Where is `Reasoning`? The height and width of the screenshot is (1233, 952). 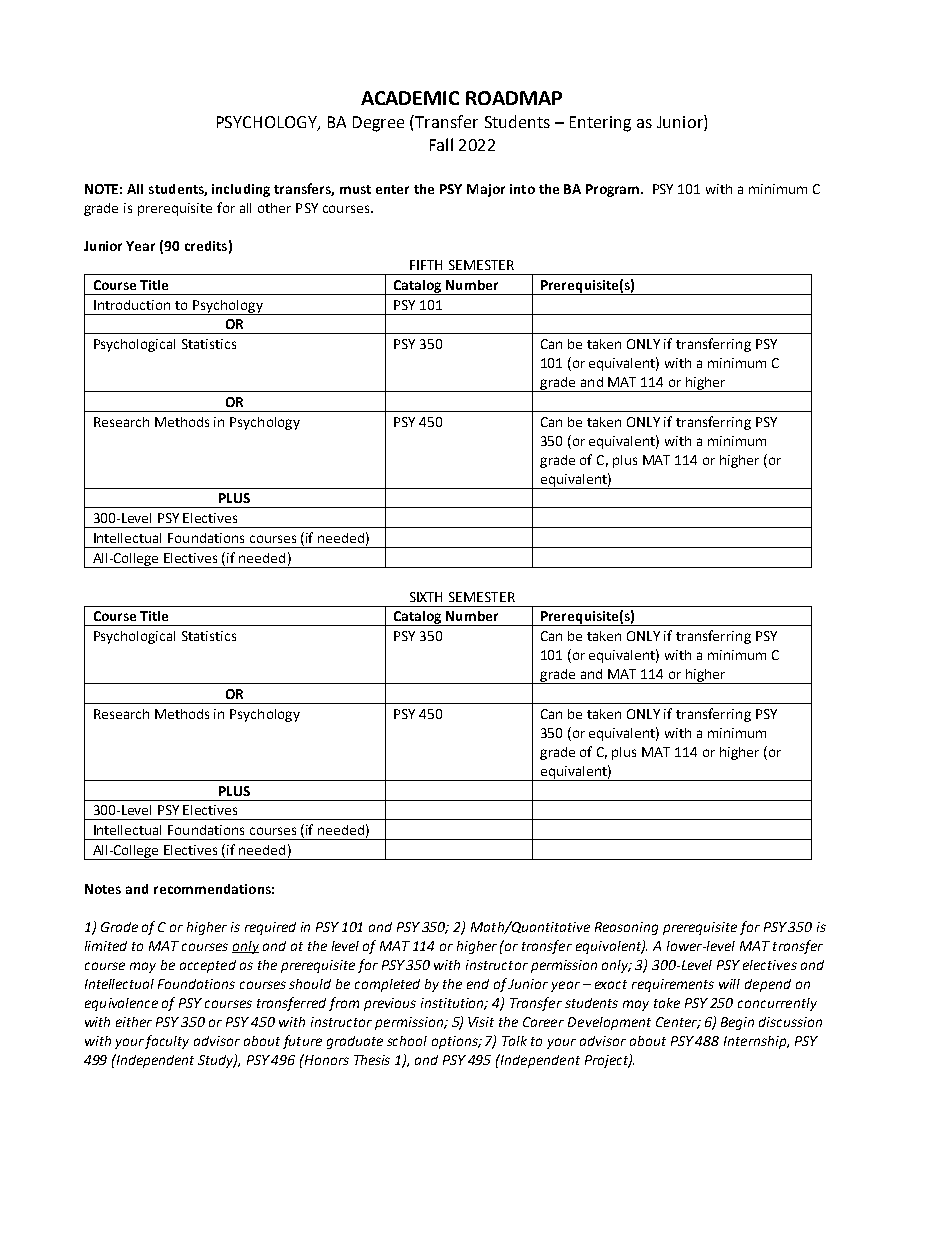 Reasoning is located at coordinates (626, 928).
